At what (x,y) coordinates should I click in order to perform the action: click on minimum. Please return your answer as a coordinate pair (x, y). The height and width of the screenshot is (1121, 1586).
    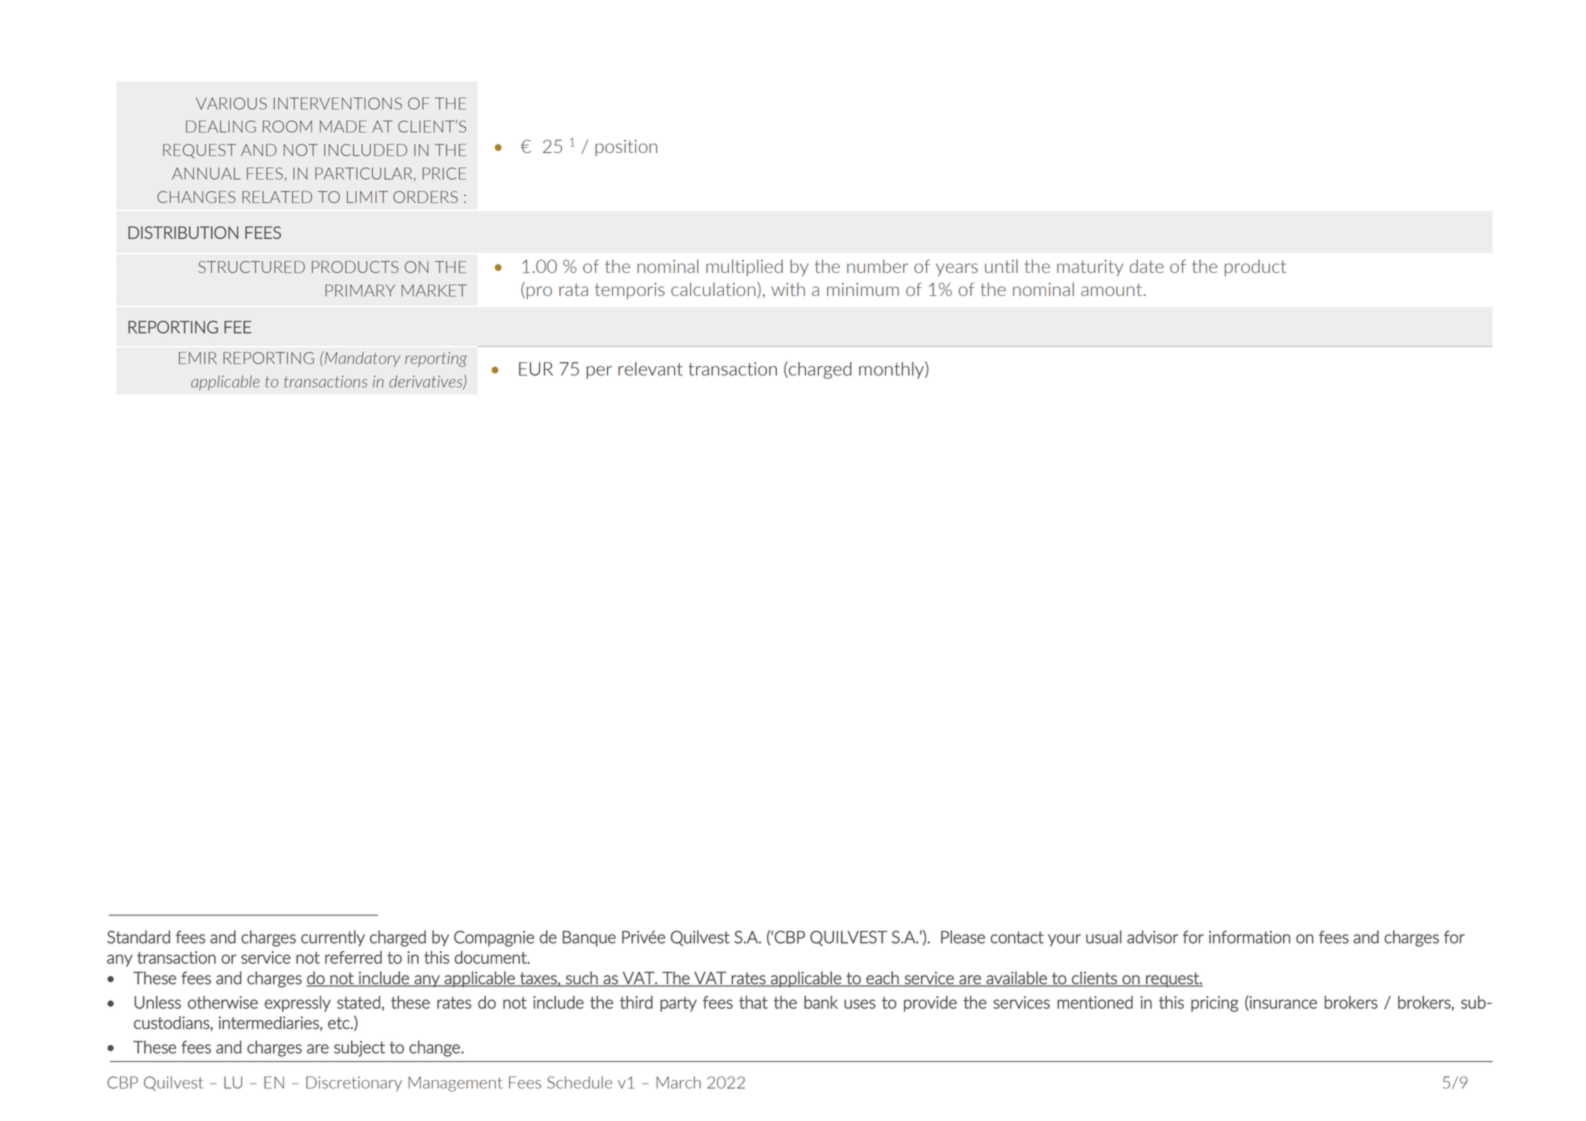
    Looking at the image, I should click on (863, 289).
